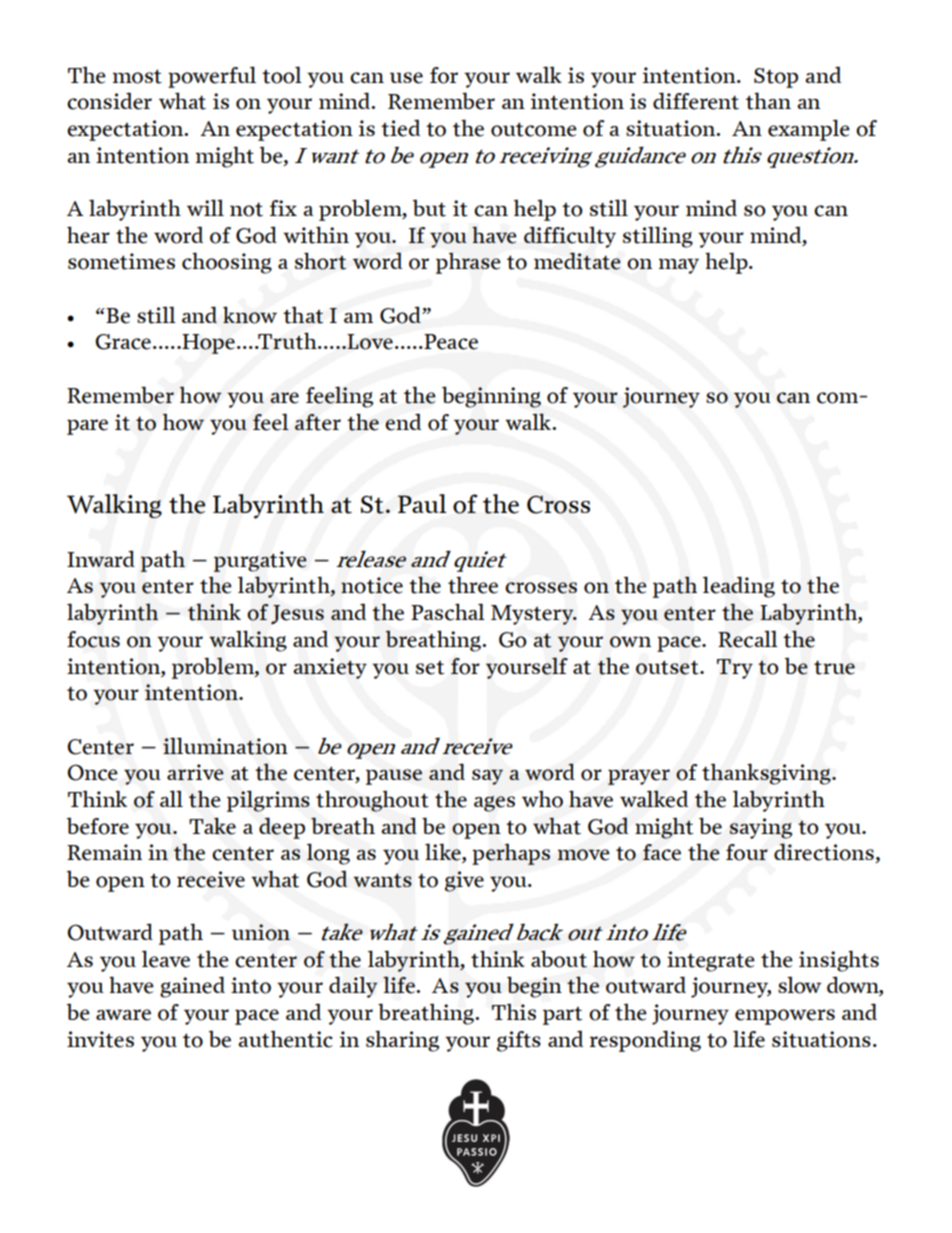 This page has height=1233, width=952. Describe the element at coordinates (212, 77) in the page. I see `powerful` at that location.
